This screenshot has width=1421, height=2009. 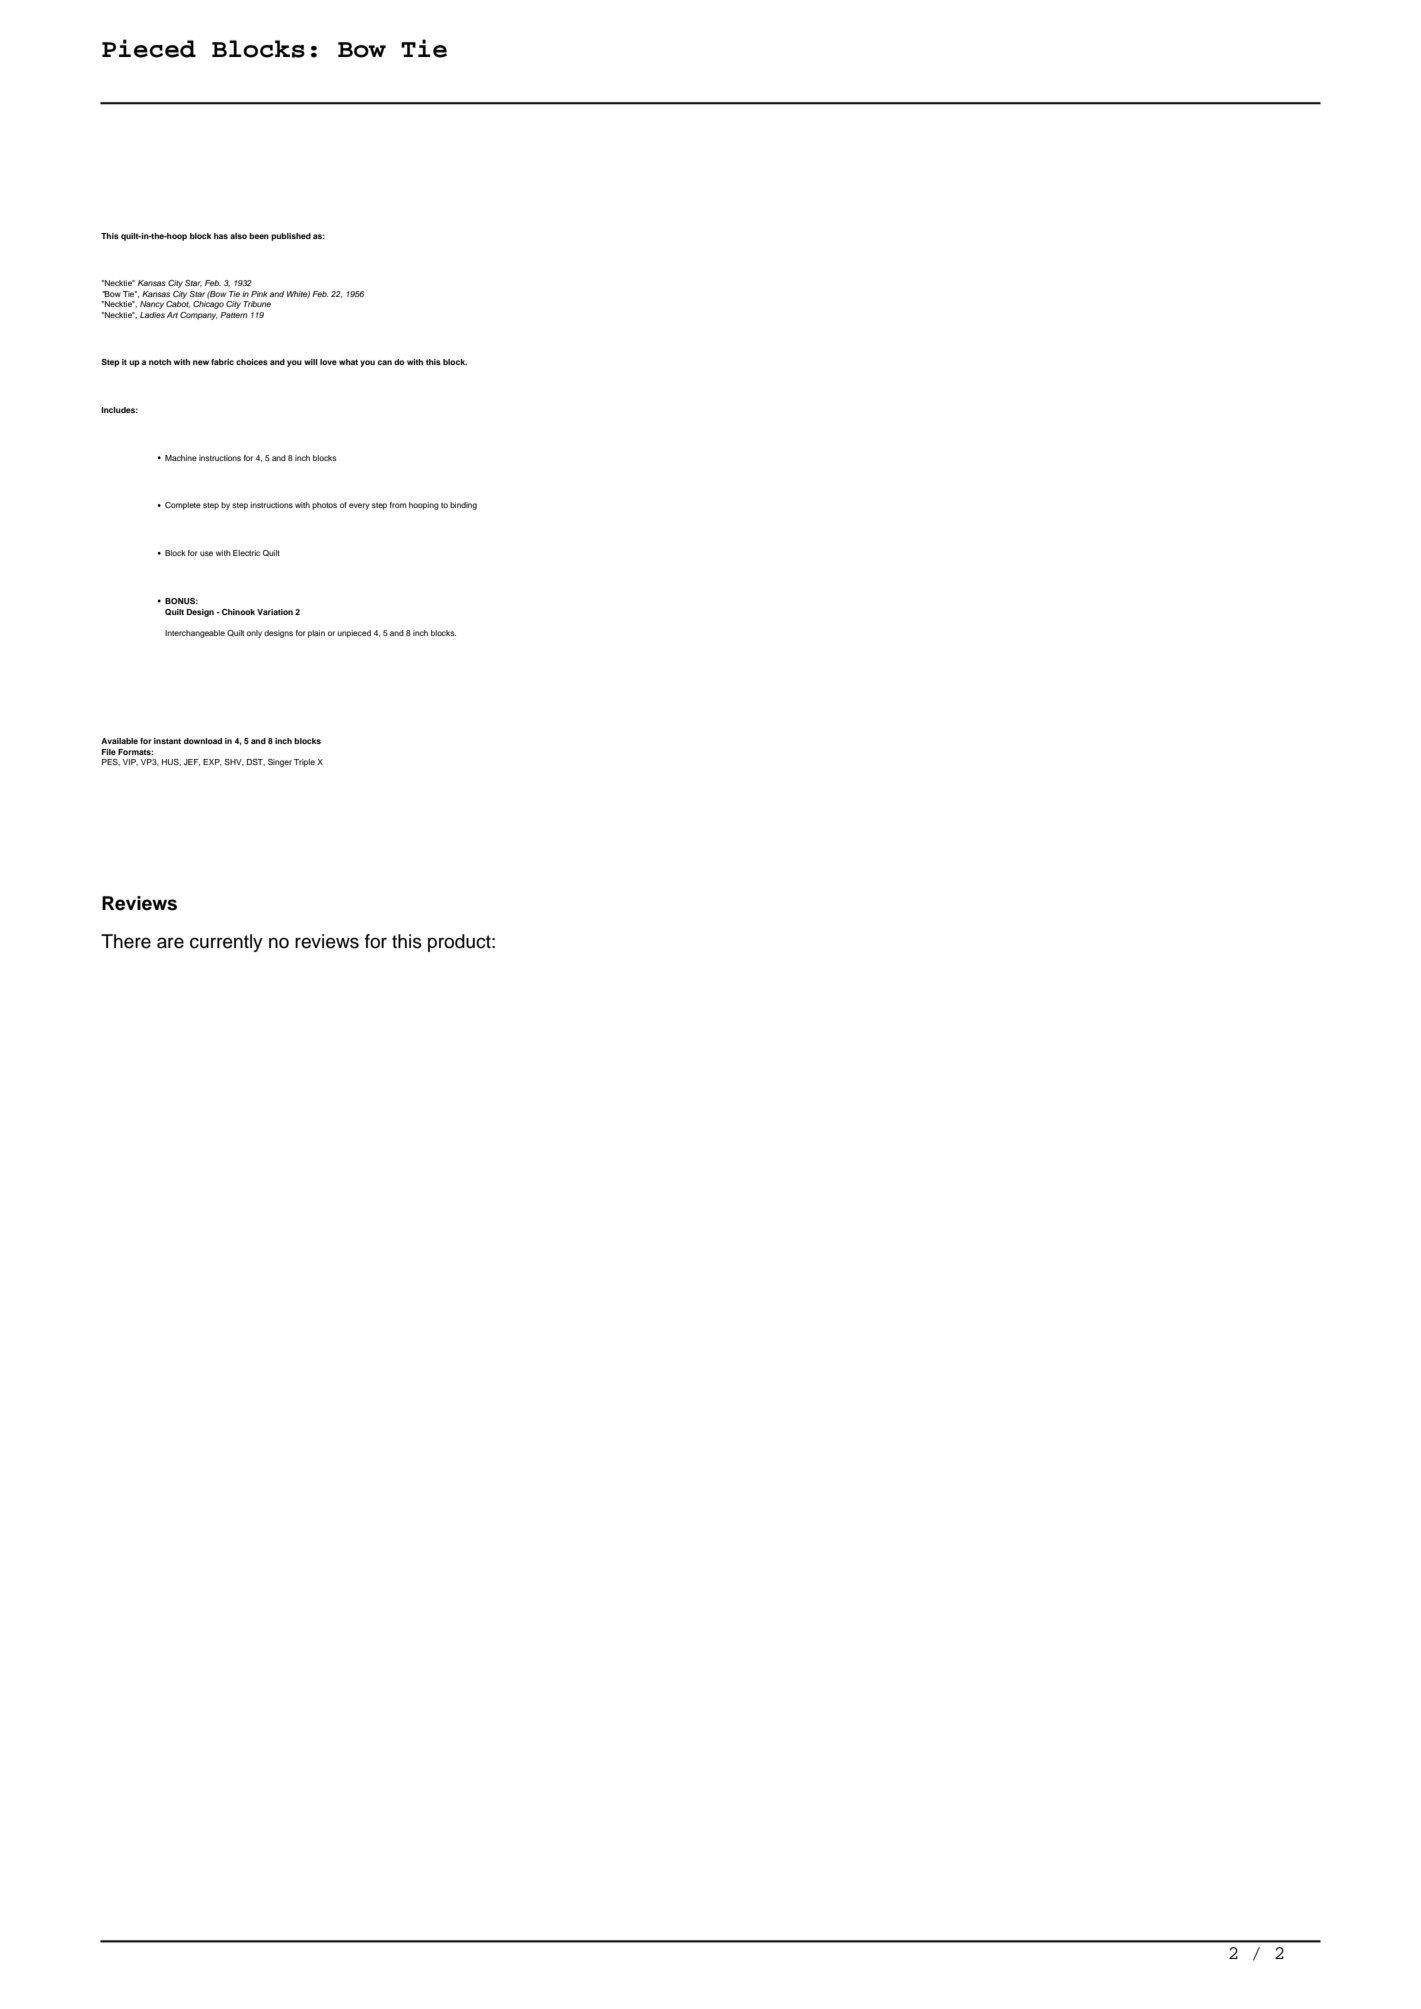 What do you see at coordinates (226, 943) in the screenshot?
I see `currently` at bounding box center [226, 943].
